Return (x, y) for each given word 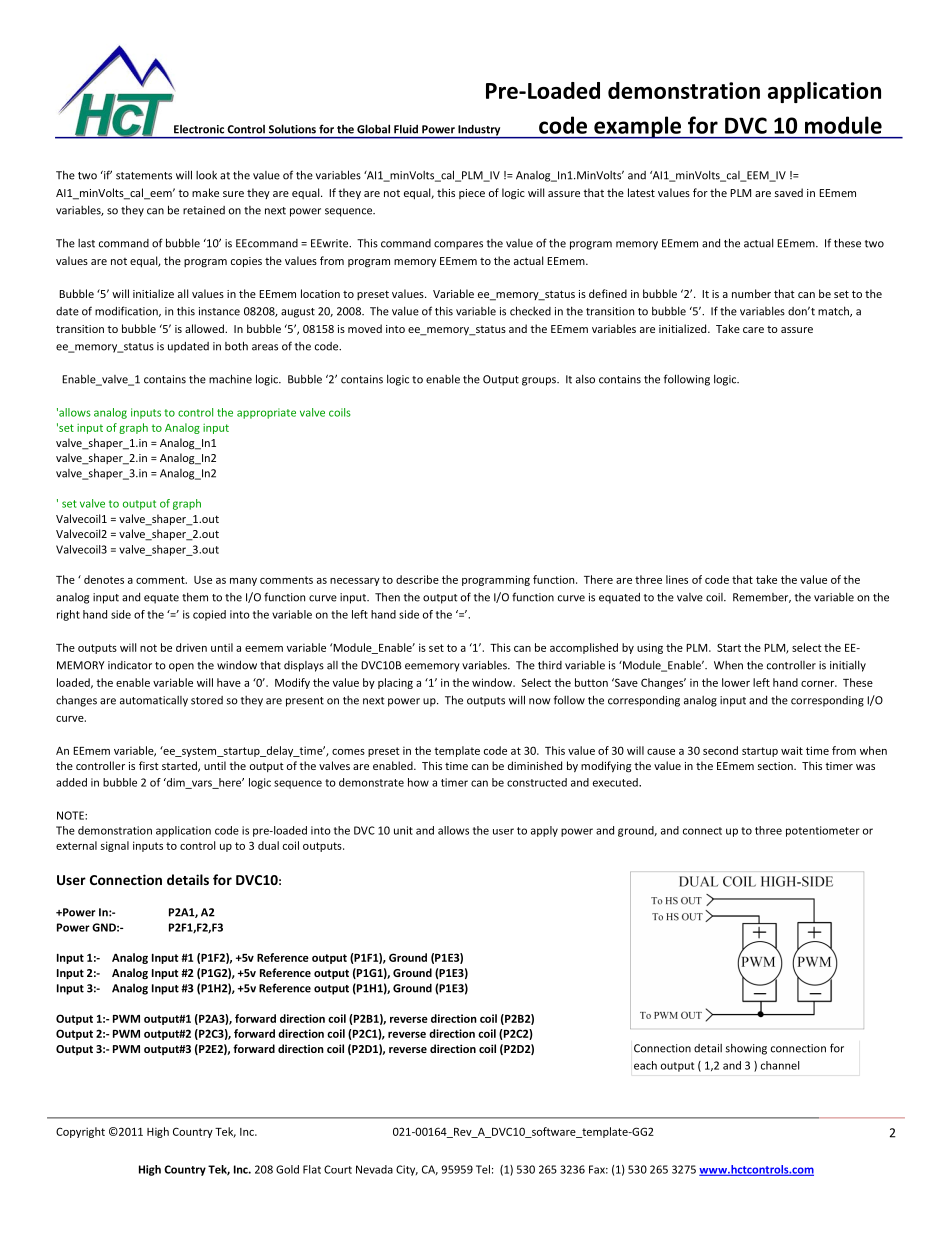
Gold (287, 1169)
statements (144, 176)
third (550, 665)
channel (780, 1065)
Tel (483, 1169)
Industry (479, 131)
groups (540, 381)
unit (403, 830)
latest (641, 192)
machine (230, 379)
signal (115, 846)
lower (736, 682)
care (753, 330)
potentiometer (823, 831)
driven (191, 647)
